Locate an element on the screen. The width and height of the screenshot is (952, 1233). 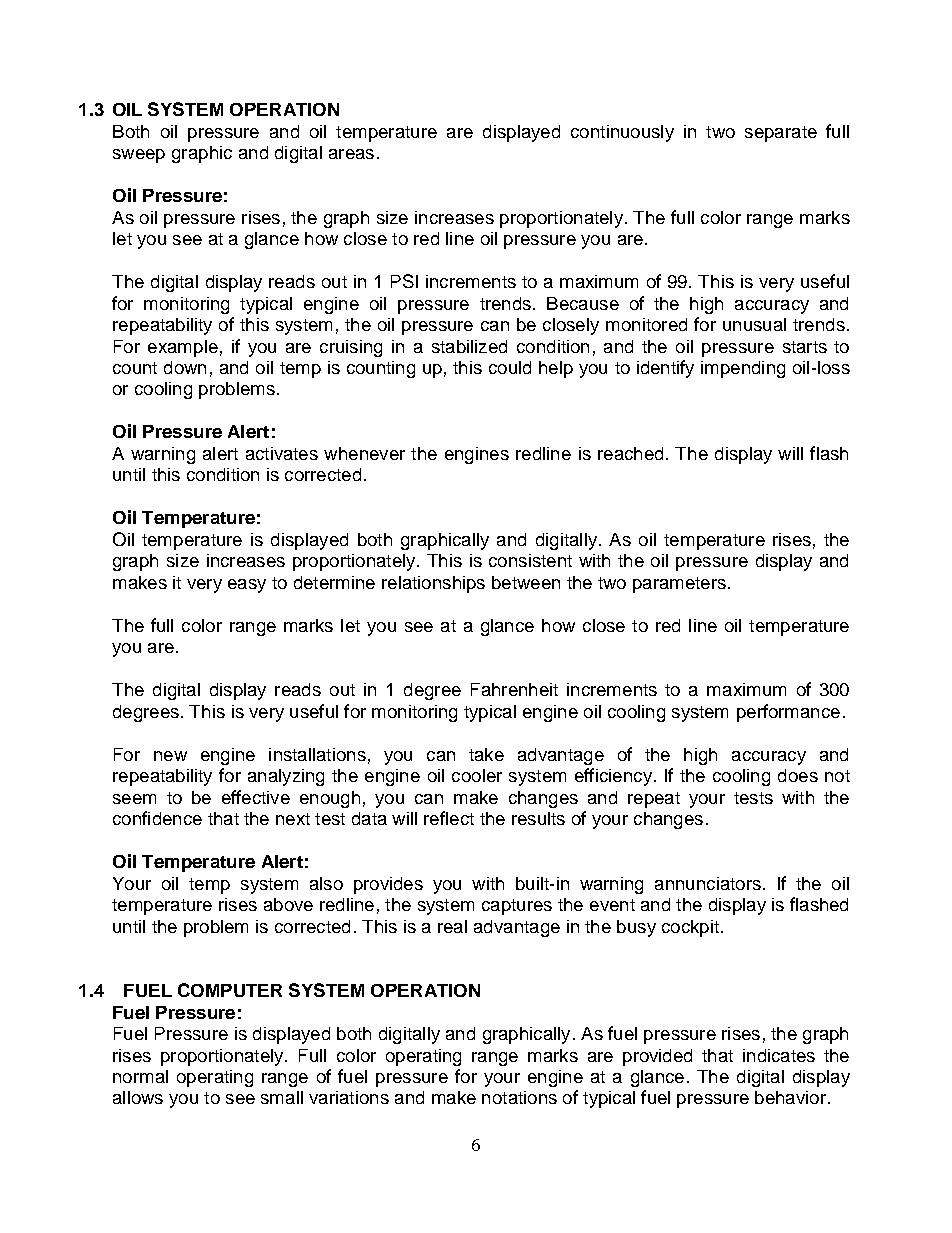
reflect is located at coordinates (449, 818).
